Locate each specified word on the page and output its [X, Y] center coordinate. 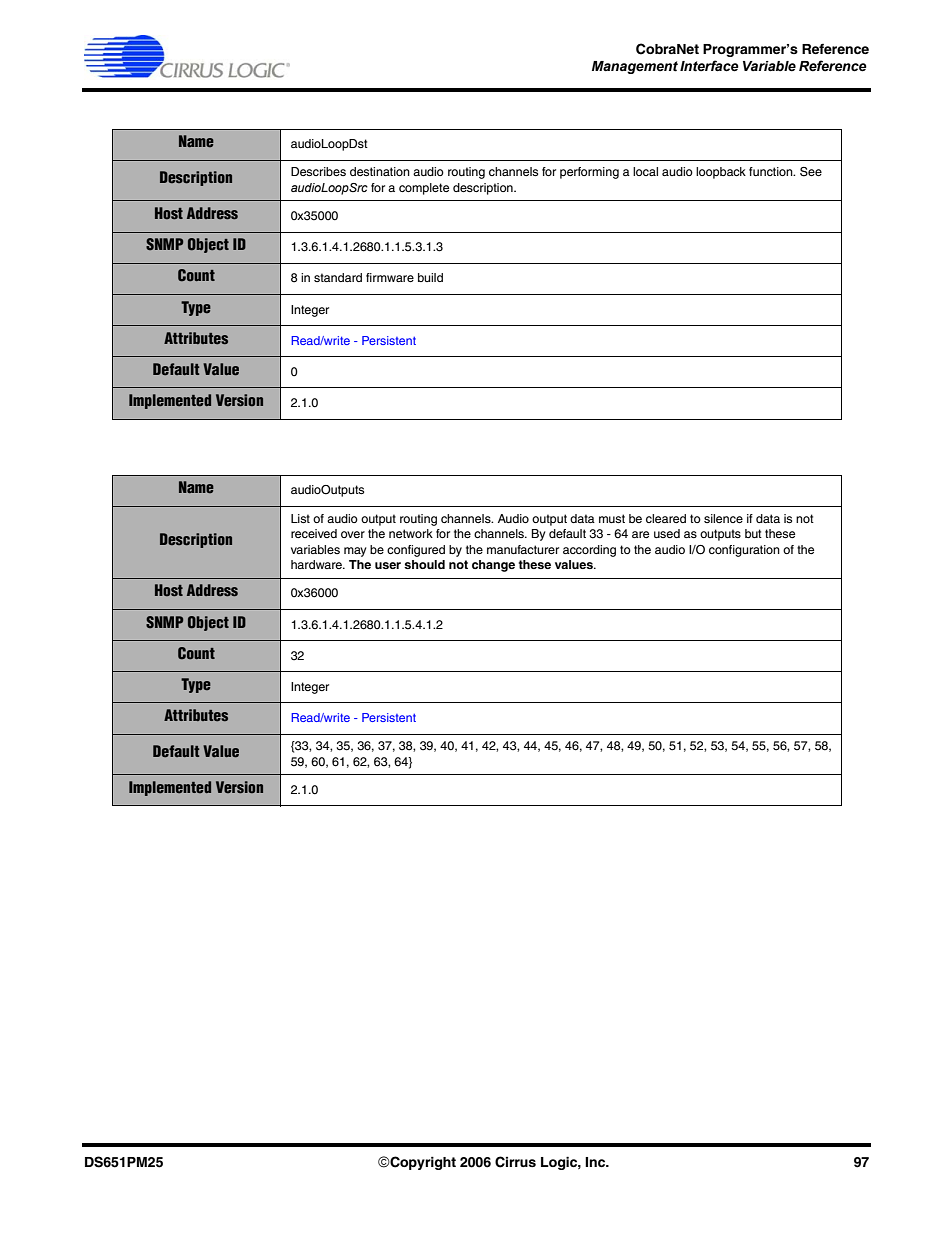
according [589, 551]
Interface [709, 66]
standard [338, 277]
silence [723, 518]
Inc [596, 1162]
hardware [317, 564]
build [430, 277]
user [388, 565]
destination [380, 171]
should [424, 564]
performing [589, 173]
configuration [744, 551]
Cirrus [515, 1162]
